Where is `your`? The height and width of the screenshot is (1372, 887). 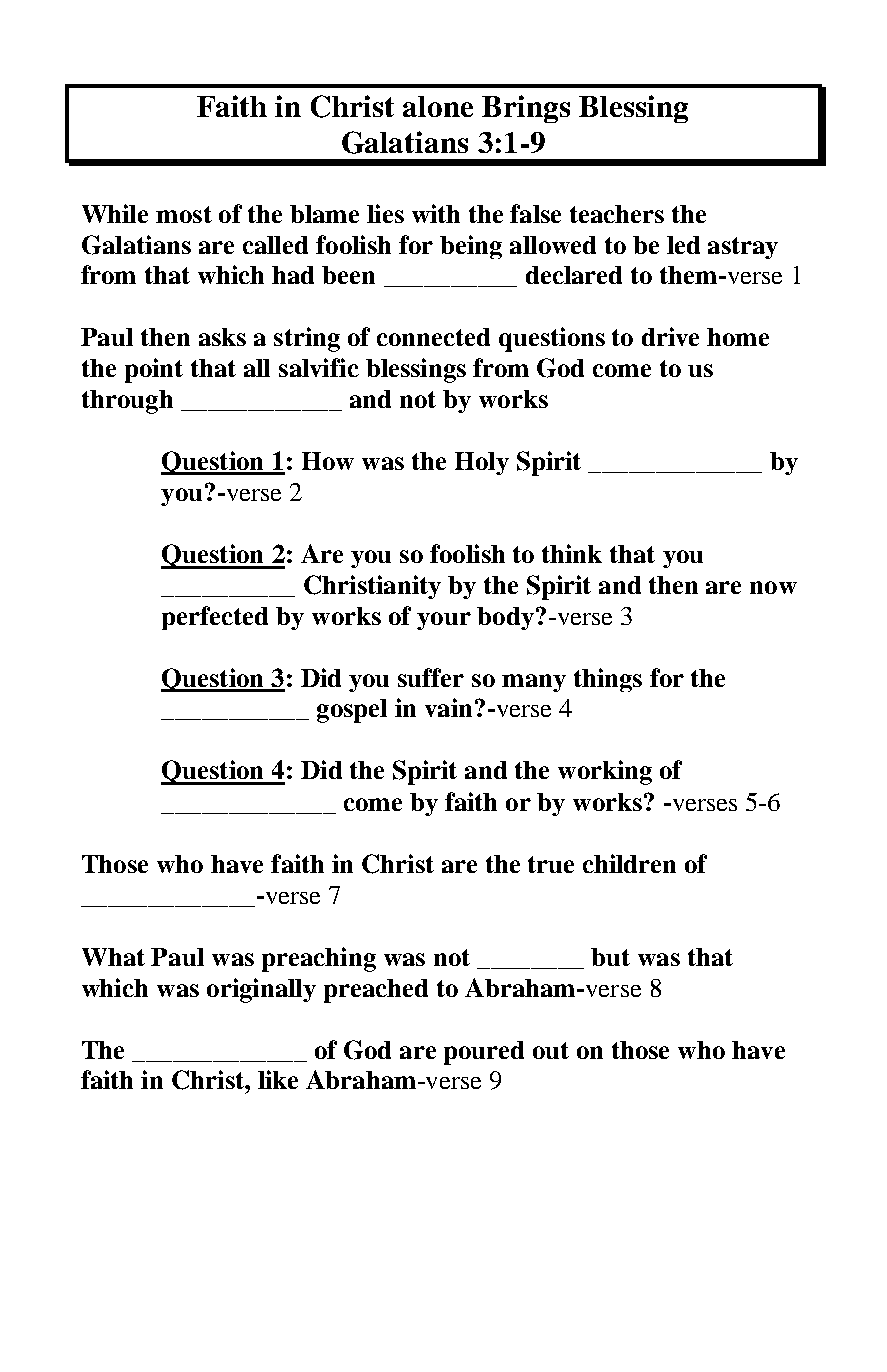
your is located at coordinates (444, 621).
